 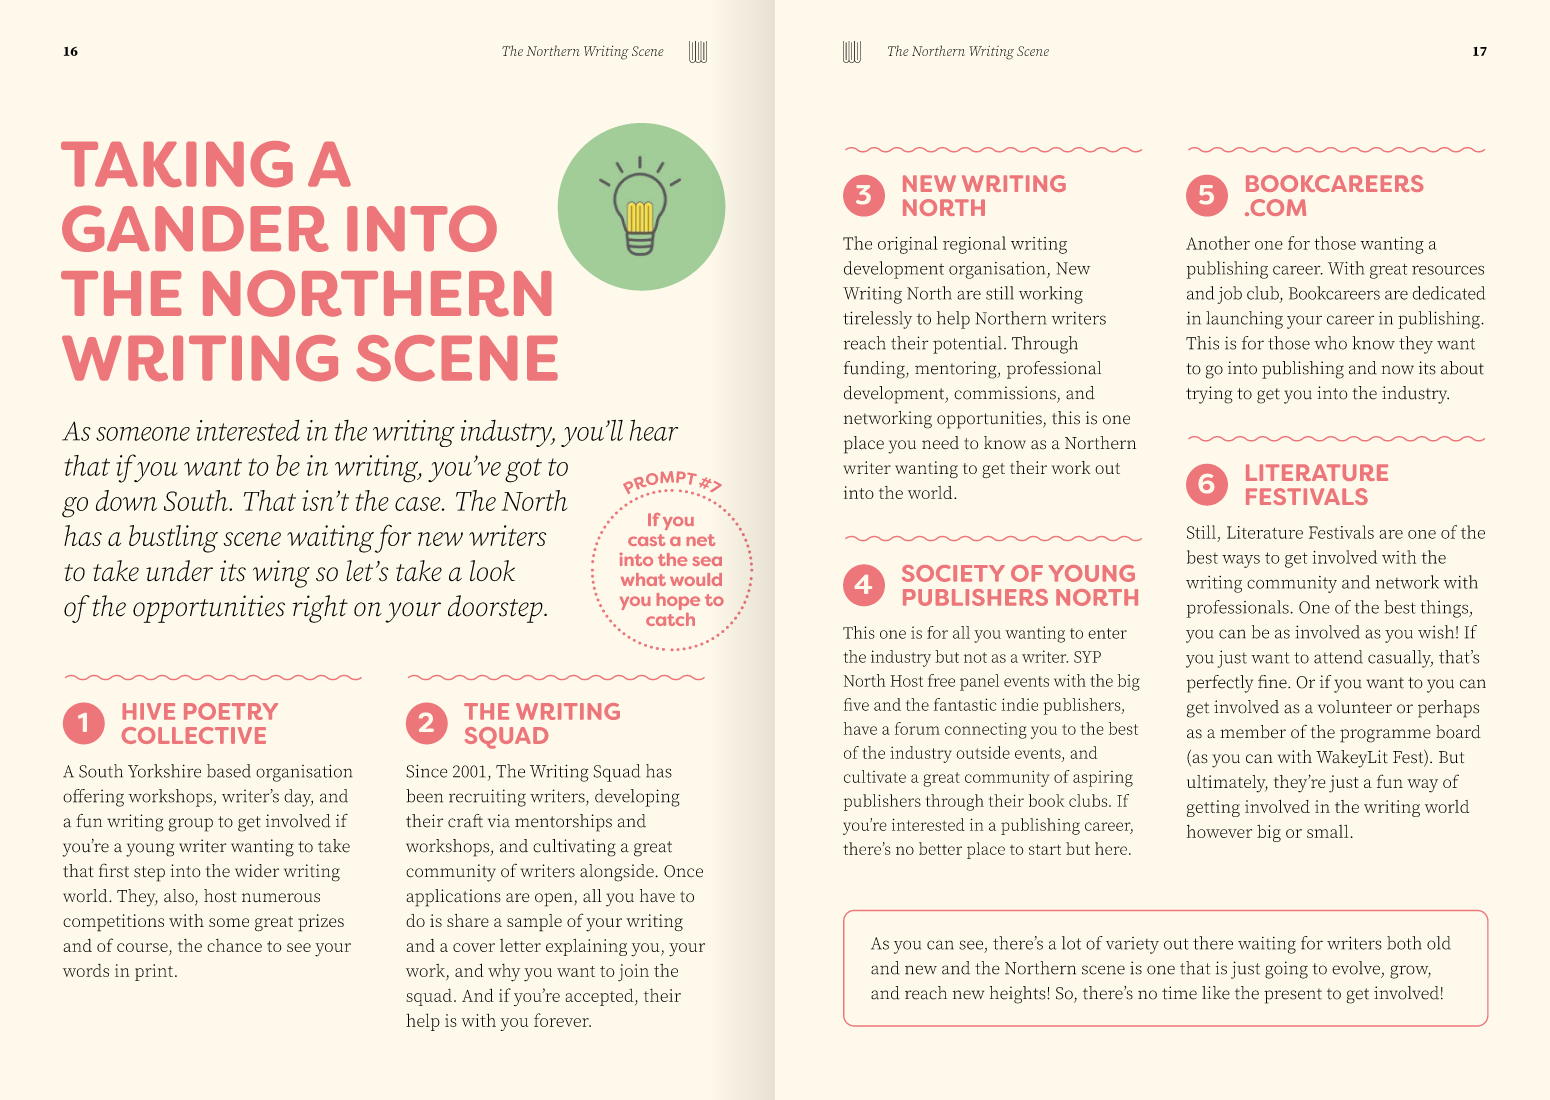 I want to click on TAKING, so click(x=177, y=164).
